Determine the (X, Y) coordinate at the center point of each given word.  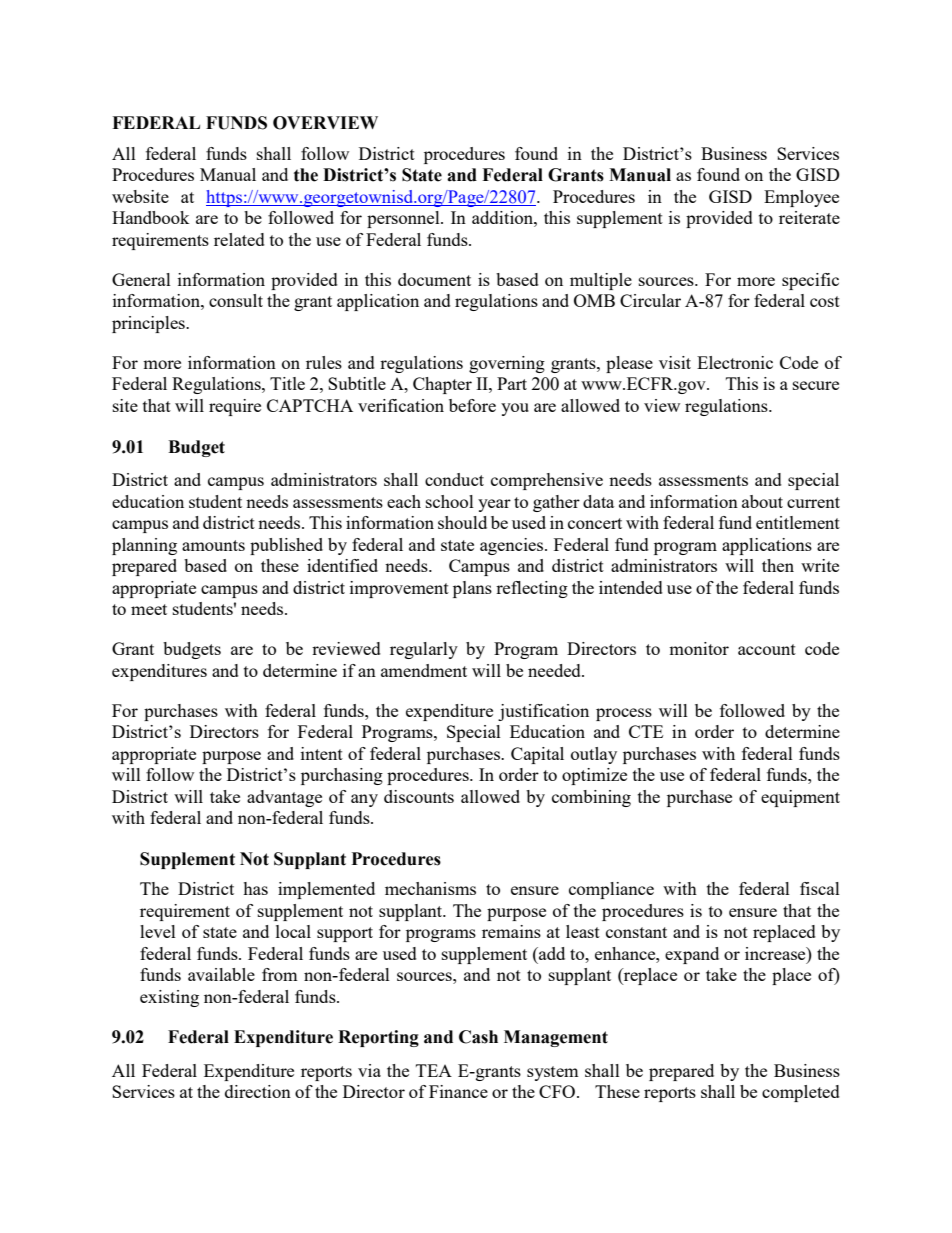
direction (258, 1091)
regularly (424, 650)
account (767, 649)
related (239, 239)
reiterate (809, 217)
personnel (404, 219)
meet (149, 609)
